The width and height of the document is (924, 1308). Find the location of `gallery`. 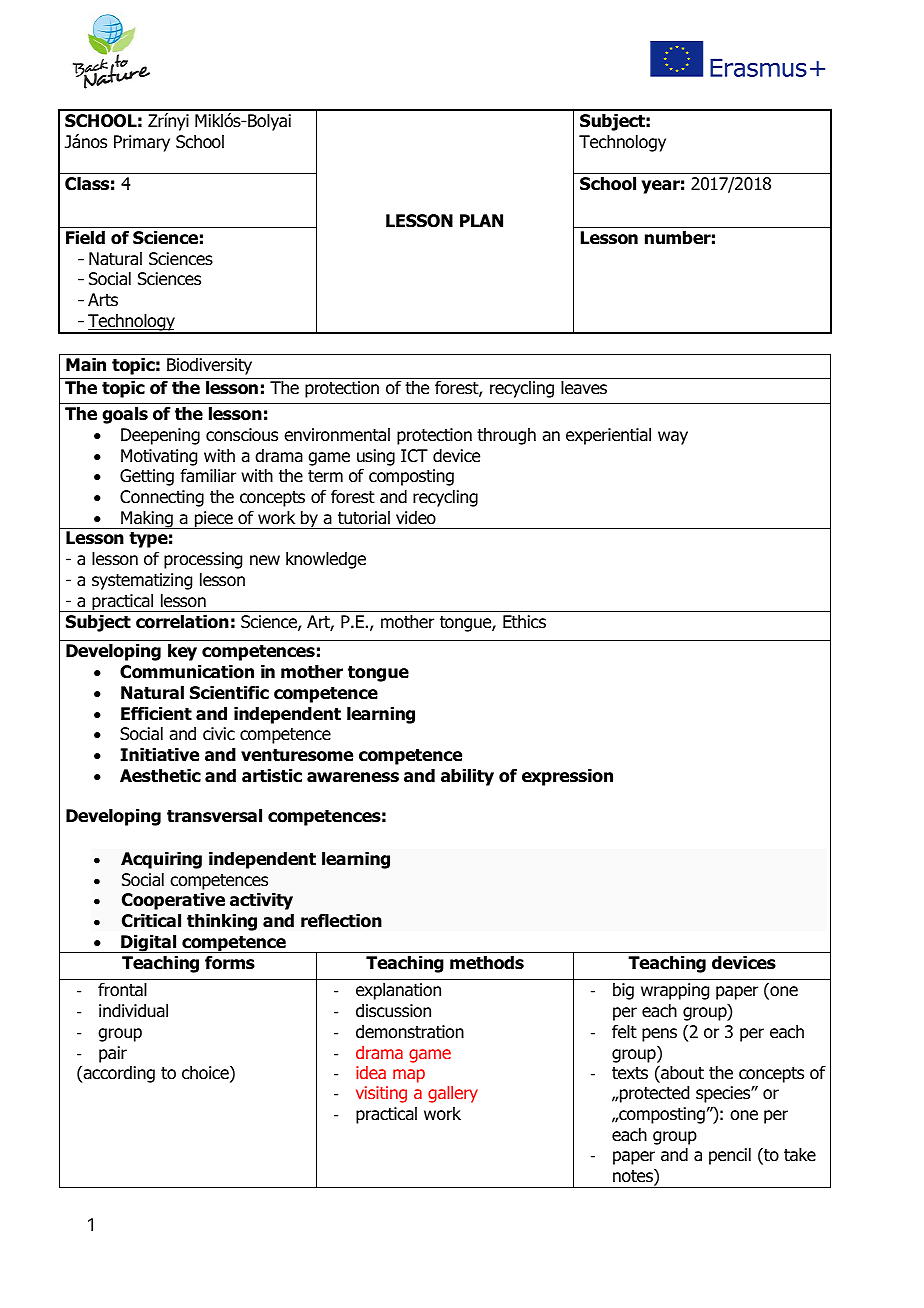

gallery is located at coordinates (453, 1094).
